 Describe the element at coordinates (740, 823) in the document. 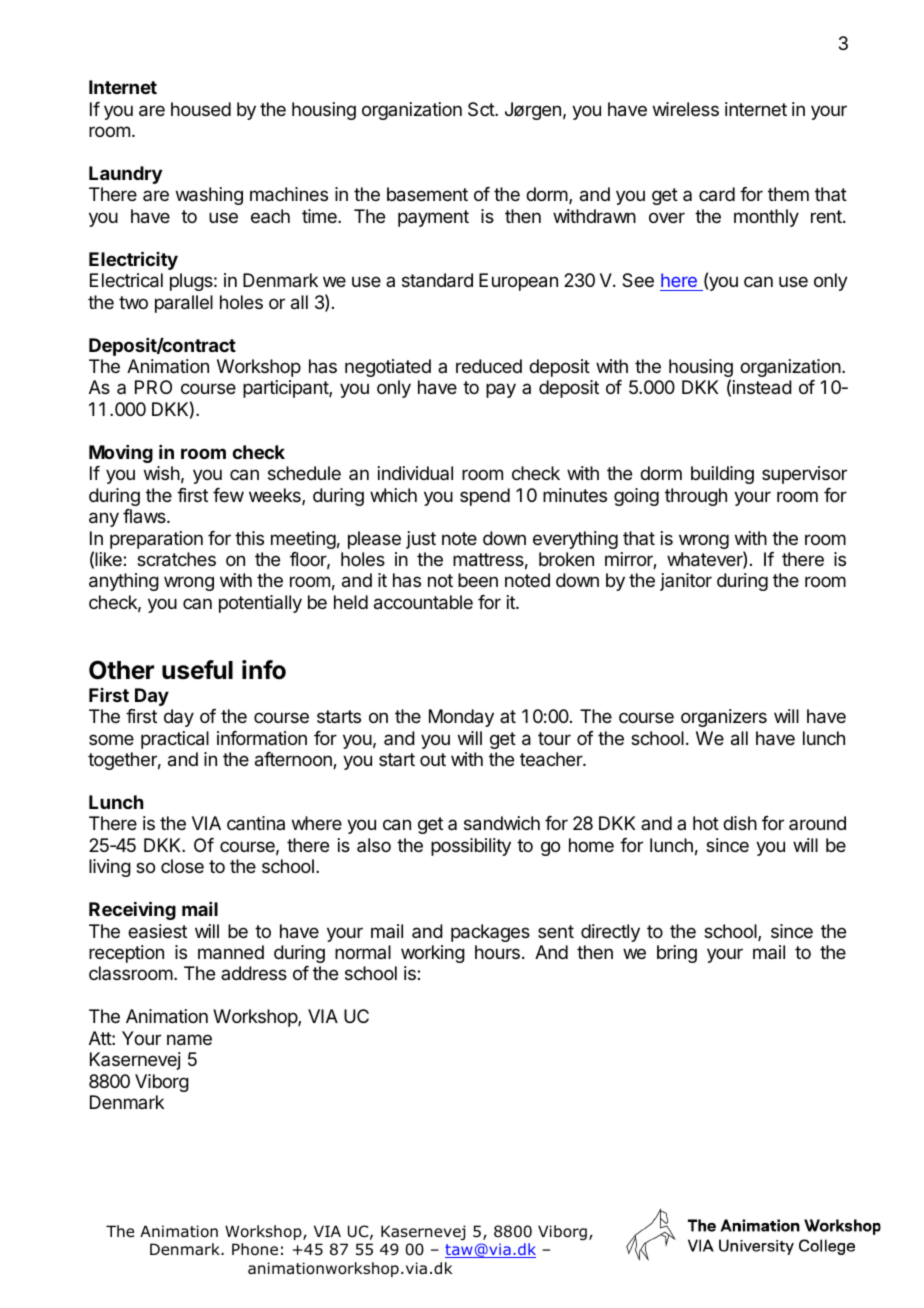

I see `dish` at that location.
